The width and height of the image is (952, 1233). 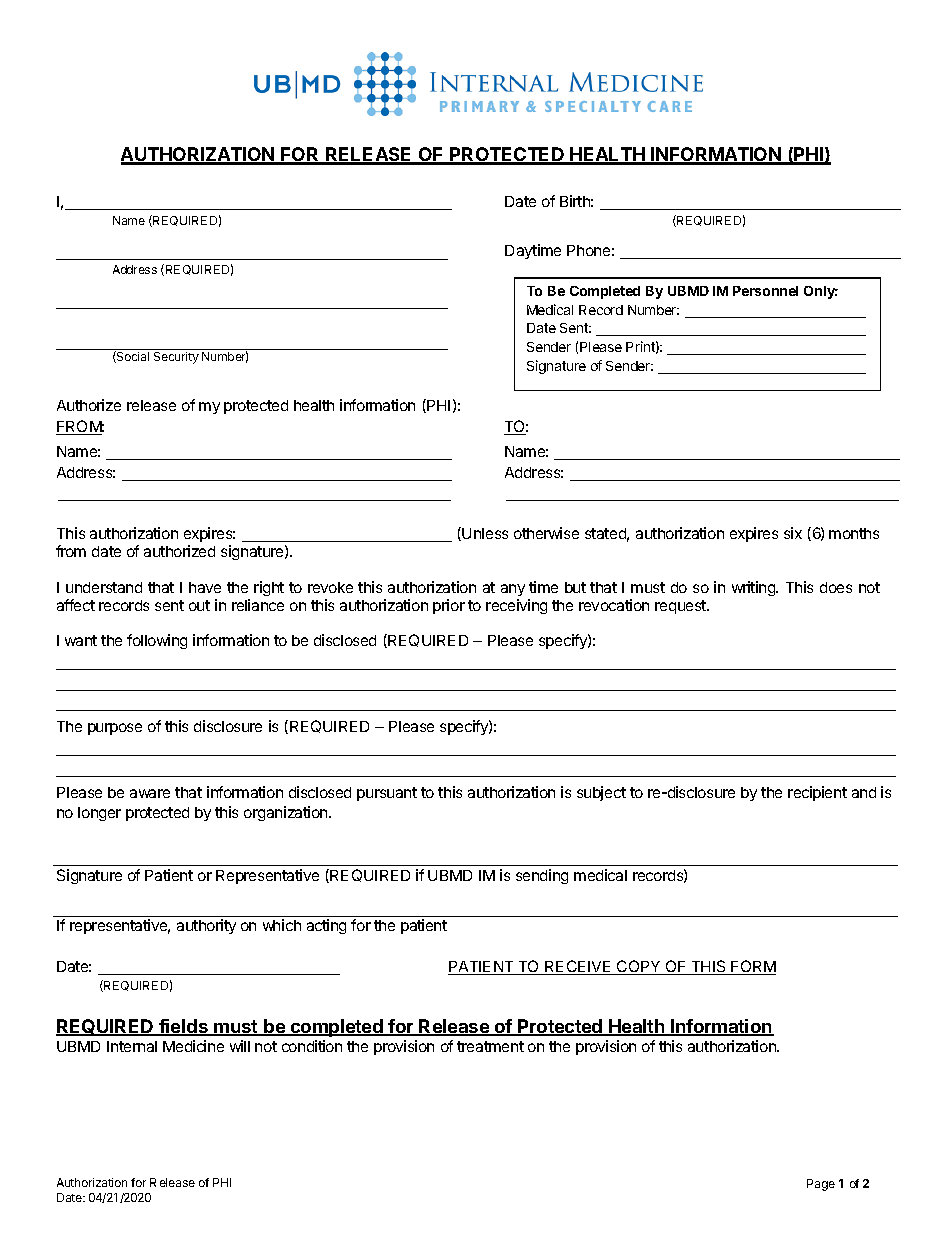 I want to click on pursuant, so click(x=387, y=794).
